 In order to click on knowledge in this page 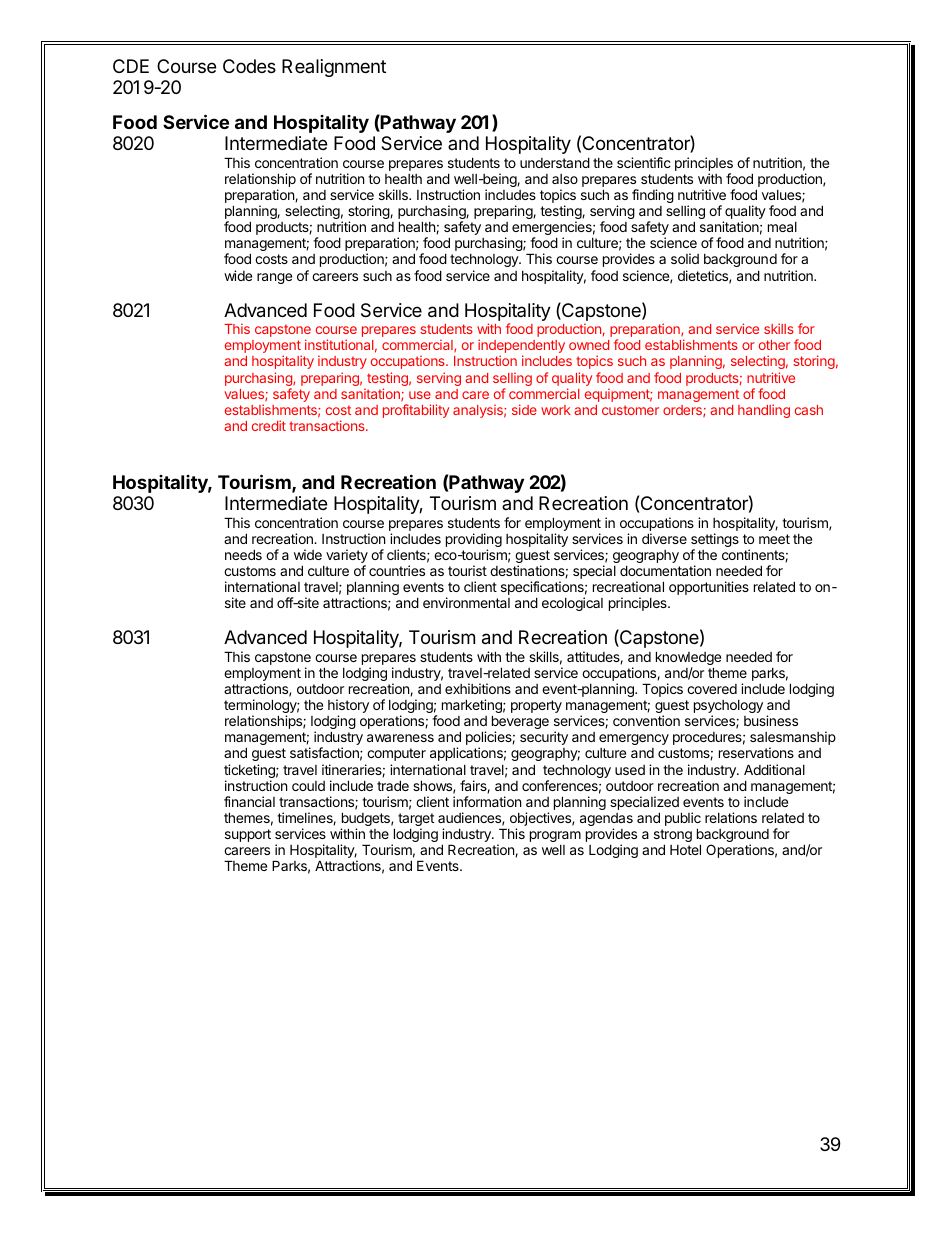, I will do `click(688, 659)`.
